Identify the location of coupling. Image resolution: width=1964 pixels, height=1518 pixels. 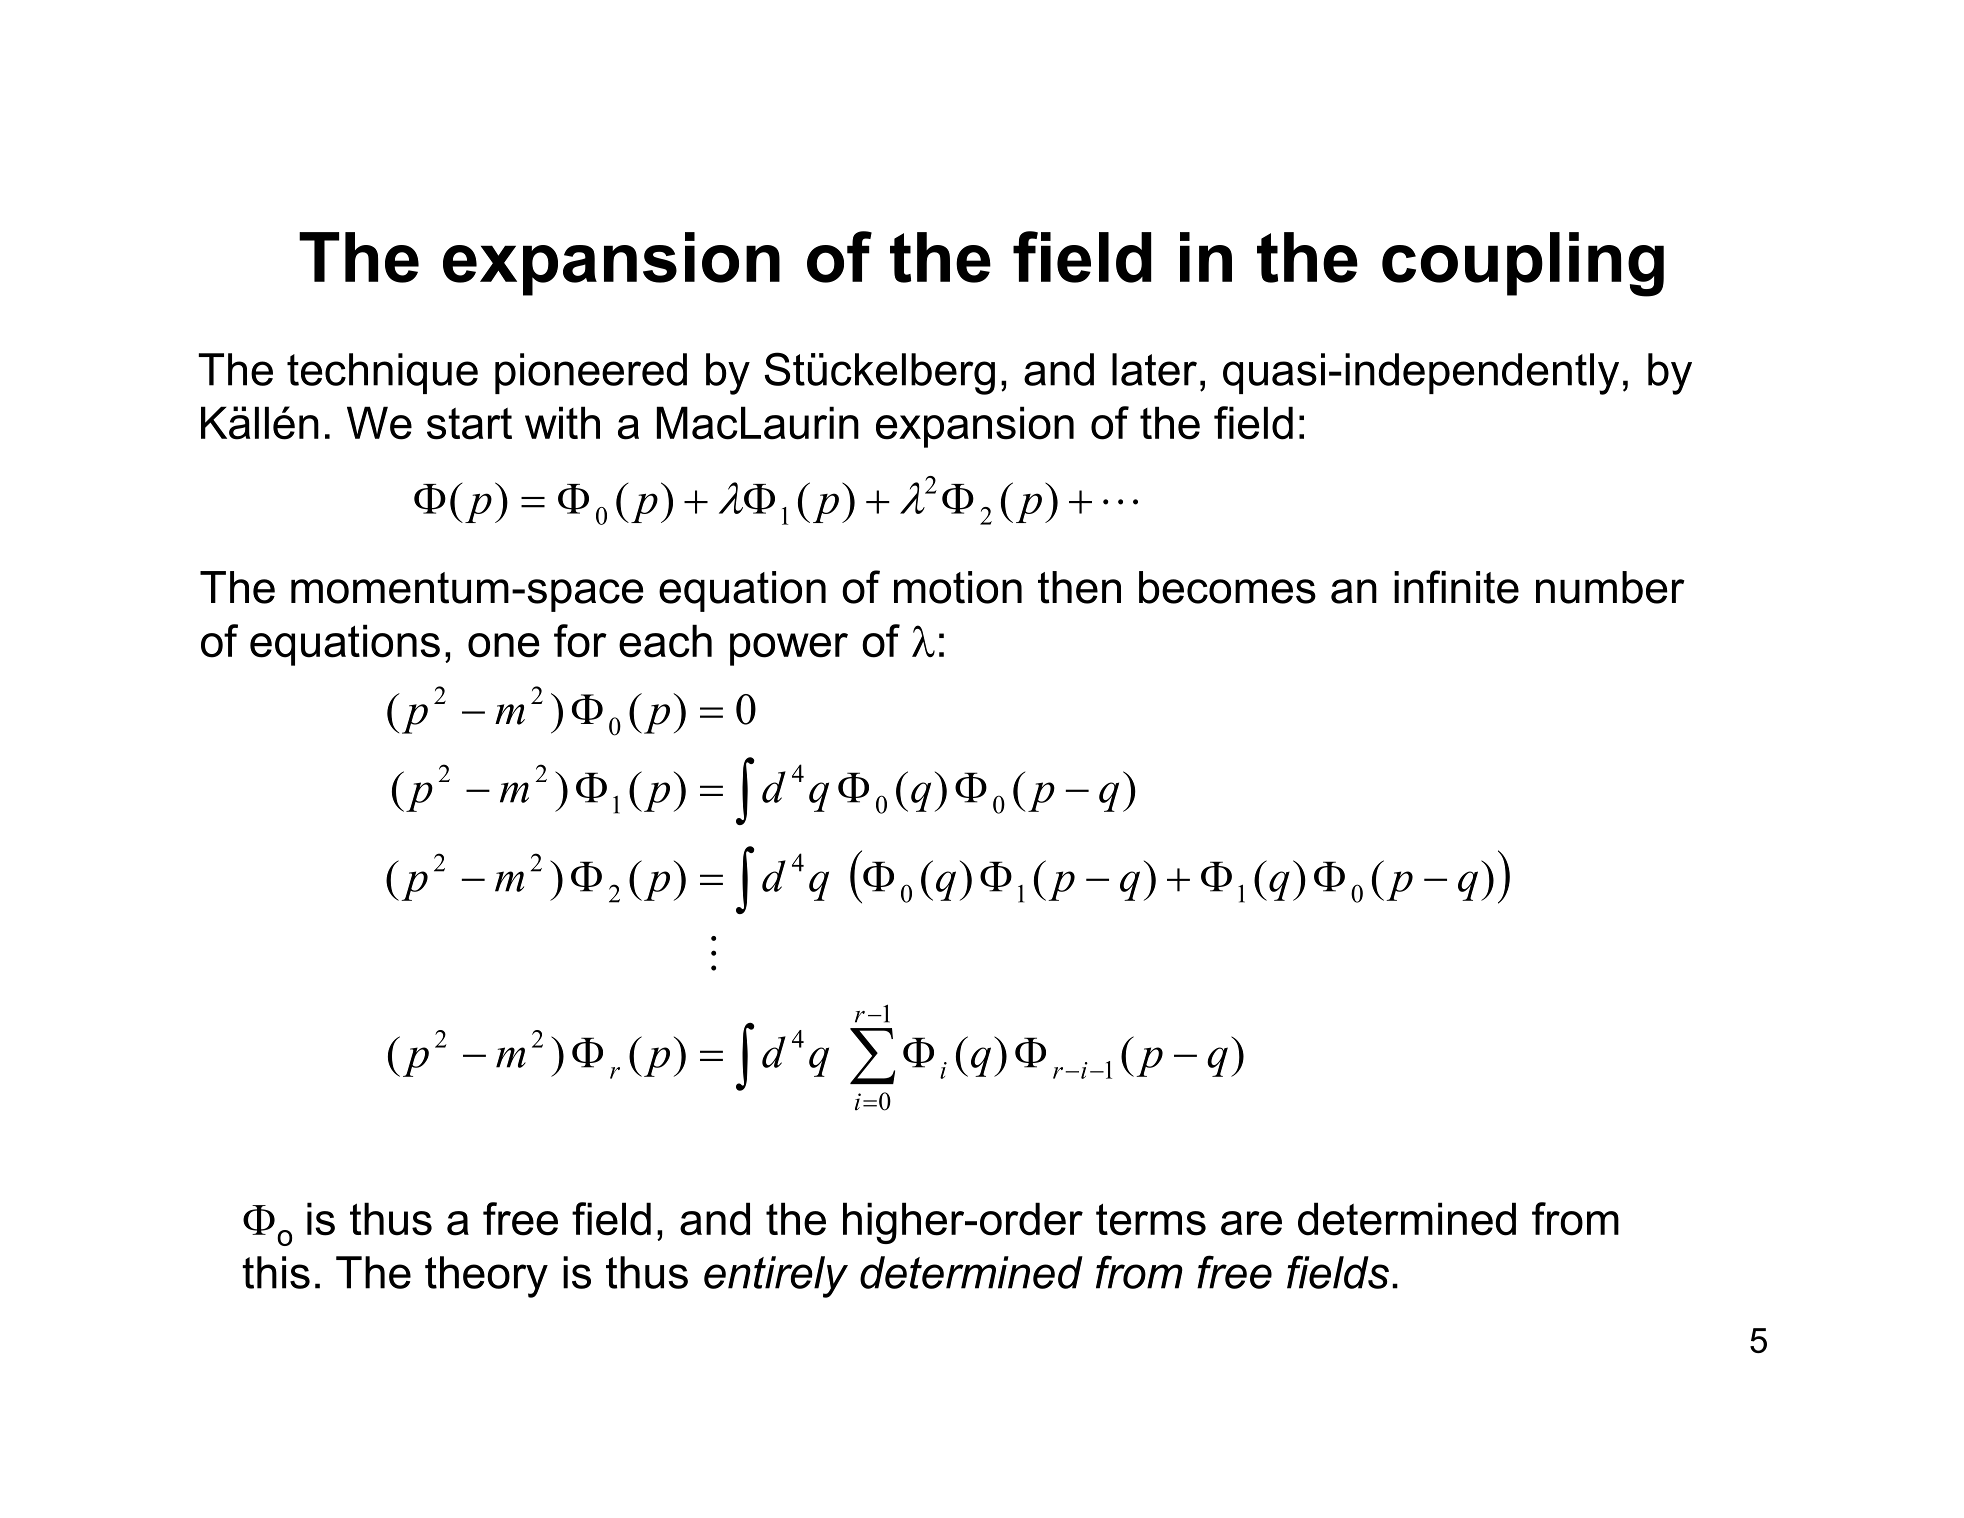
(1523, 264).
